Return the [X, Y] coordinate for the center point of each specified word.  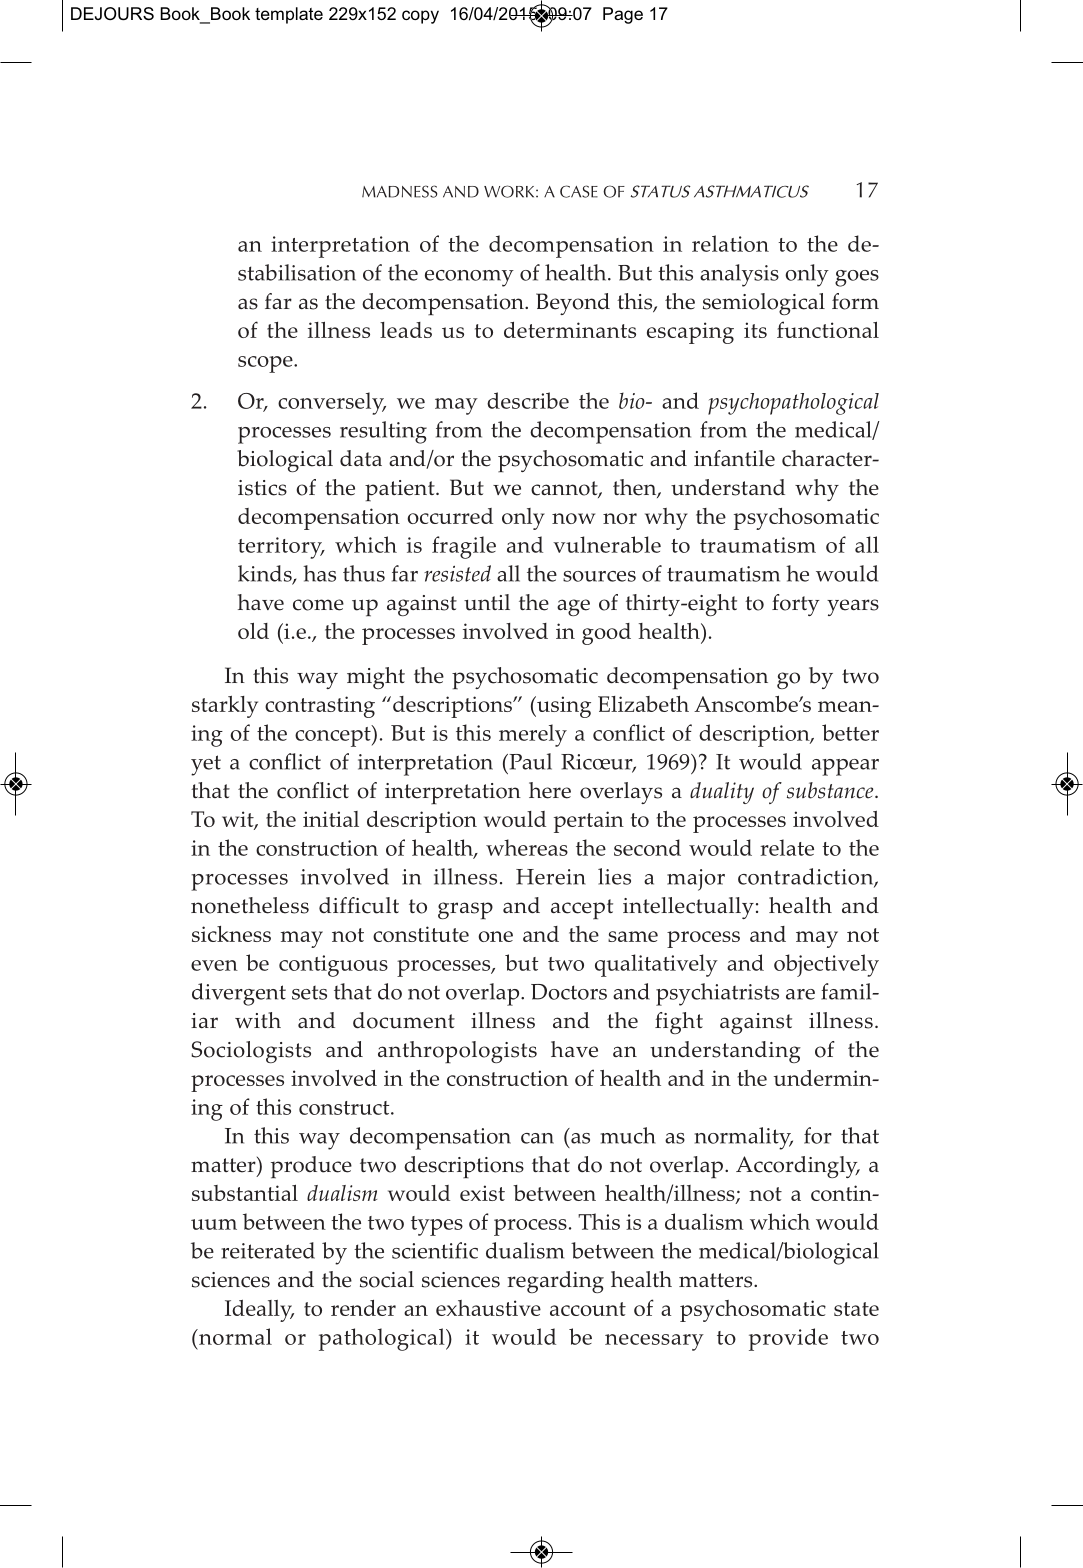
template [289, 15]
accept [582, 909]
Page [623, 15]
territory [281, 548]
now [573, 518]
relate [787, 847]
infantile [734, 458]
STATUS [661, 191]
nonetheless [250, 905]
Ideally [259, 1311]
